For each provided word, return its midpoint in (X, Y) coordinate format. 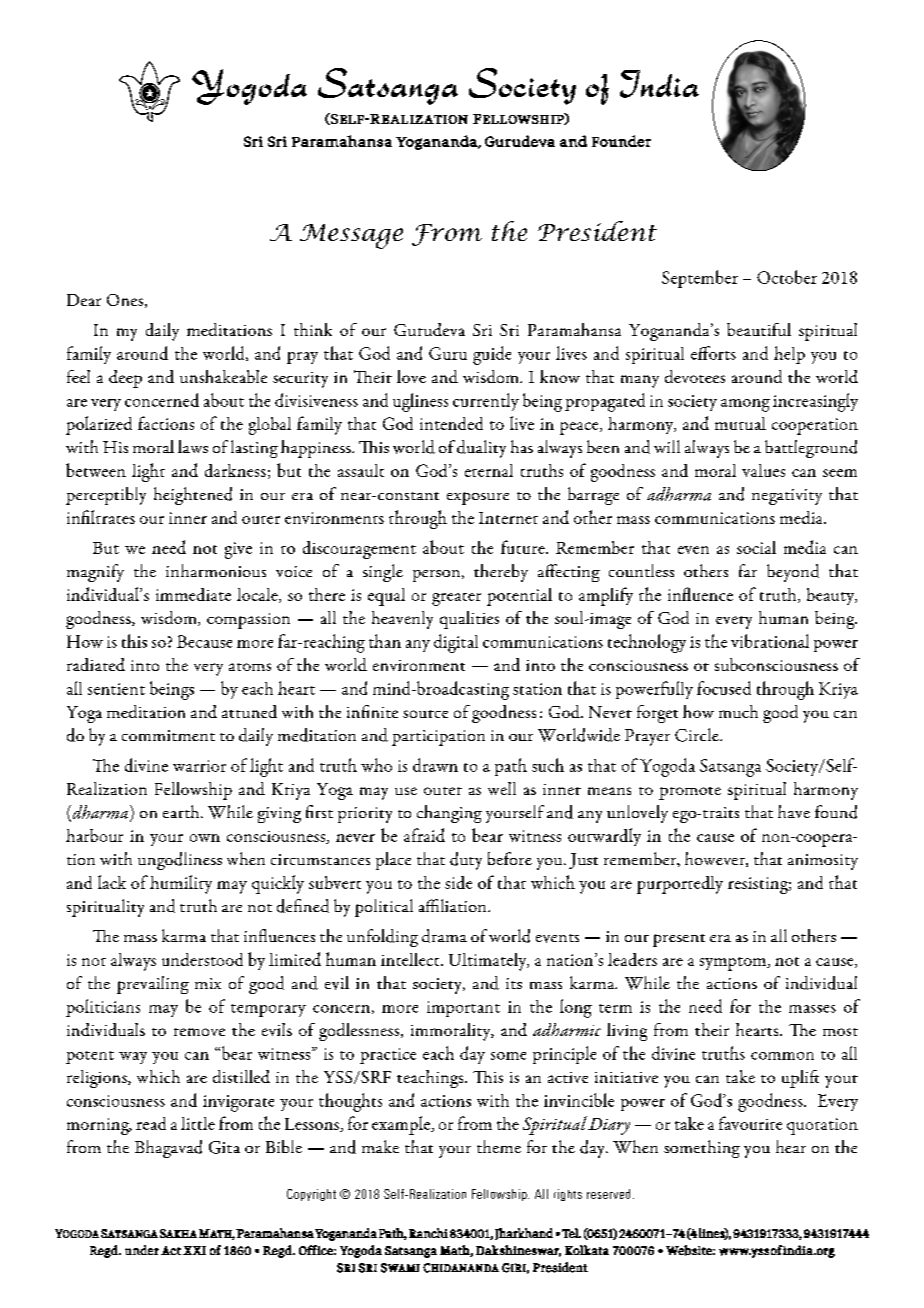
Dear (84, 300)
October (787, 277)
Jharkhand (524, 1234)
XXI (194, 1250)
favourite (750, 1123)
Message (351, 236)
